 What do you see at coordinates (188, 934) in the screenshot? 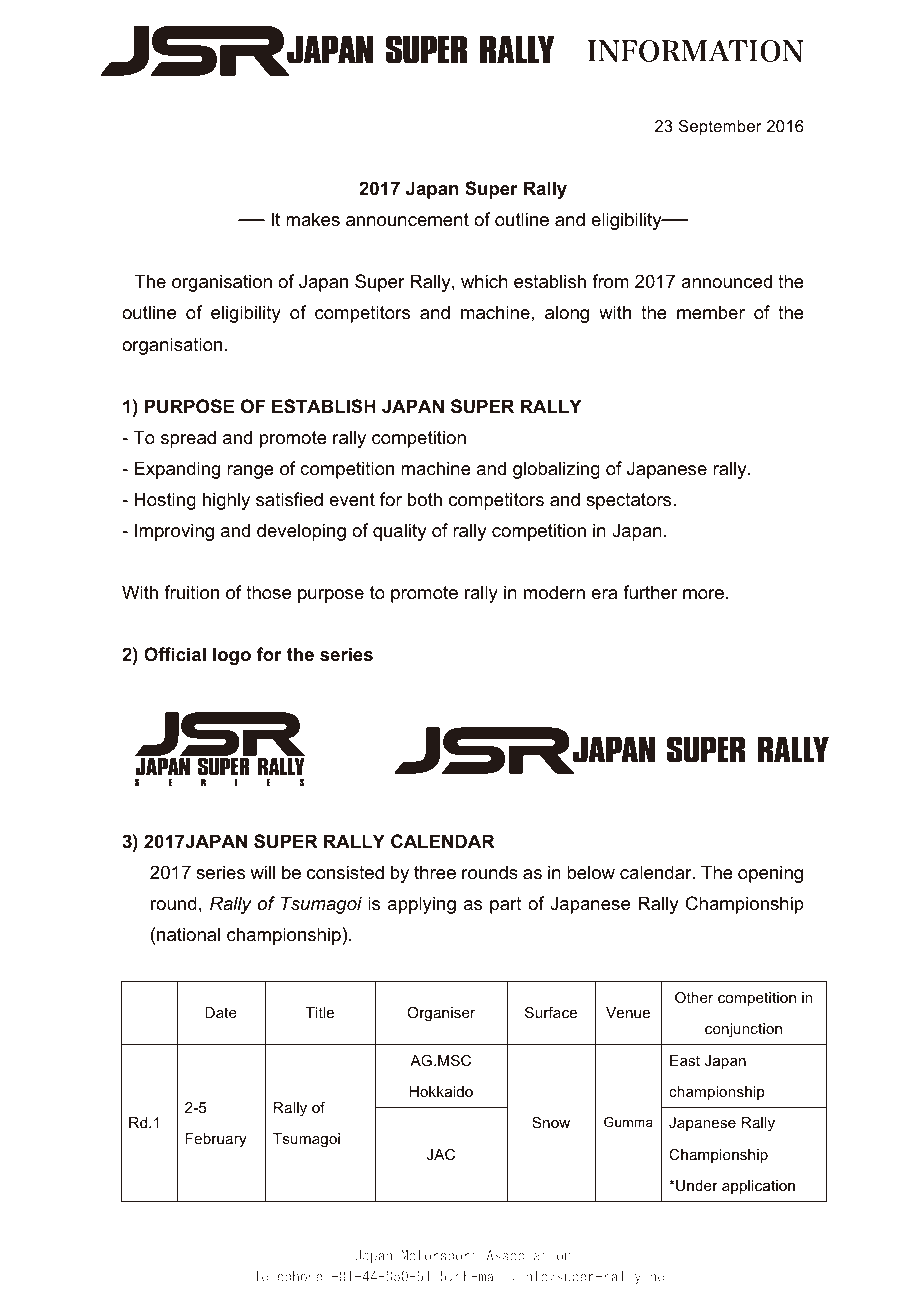
I see `national` at bounding box center [188, 934].
